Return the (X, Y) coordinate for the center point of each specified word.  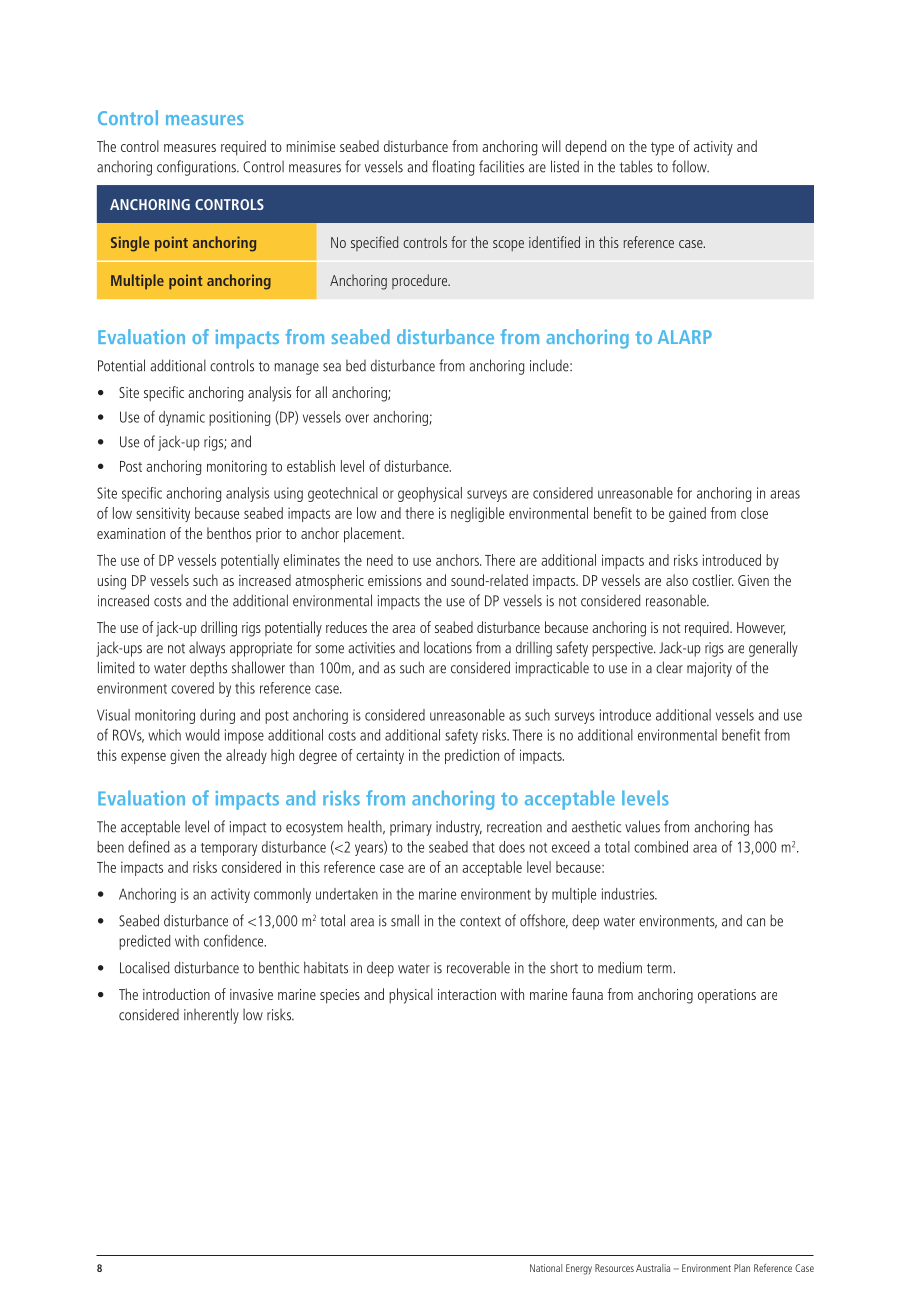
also (677, 580)
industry (459, 828)
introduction (176, 994)
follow (690, 166)
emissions (395, 580)
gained (687, 514)
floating (453, 168)
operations (727, 996)
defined (148, 846)
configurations (197, 168)
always (207, 649)
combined (661, 847)
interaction (467, 994)
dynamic (182, 418)
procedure (421, 281)
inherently (211, 1016)
